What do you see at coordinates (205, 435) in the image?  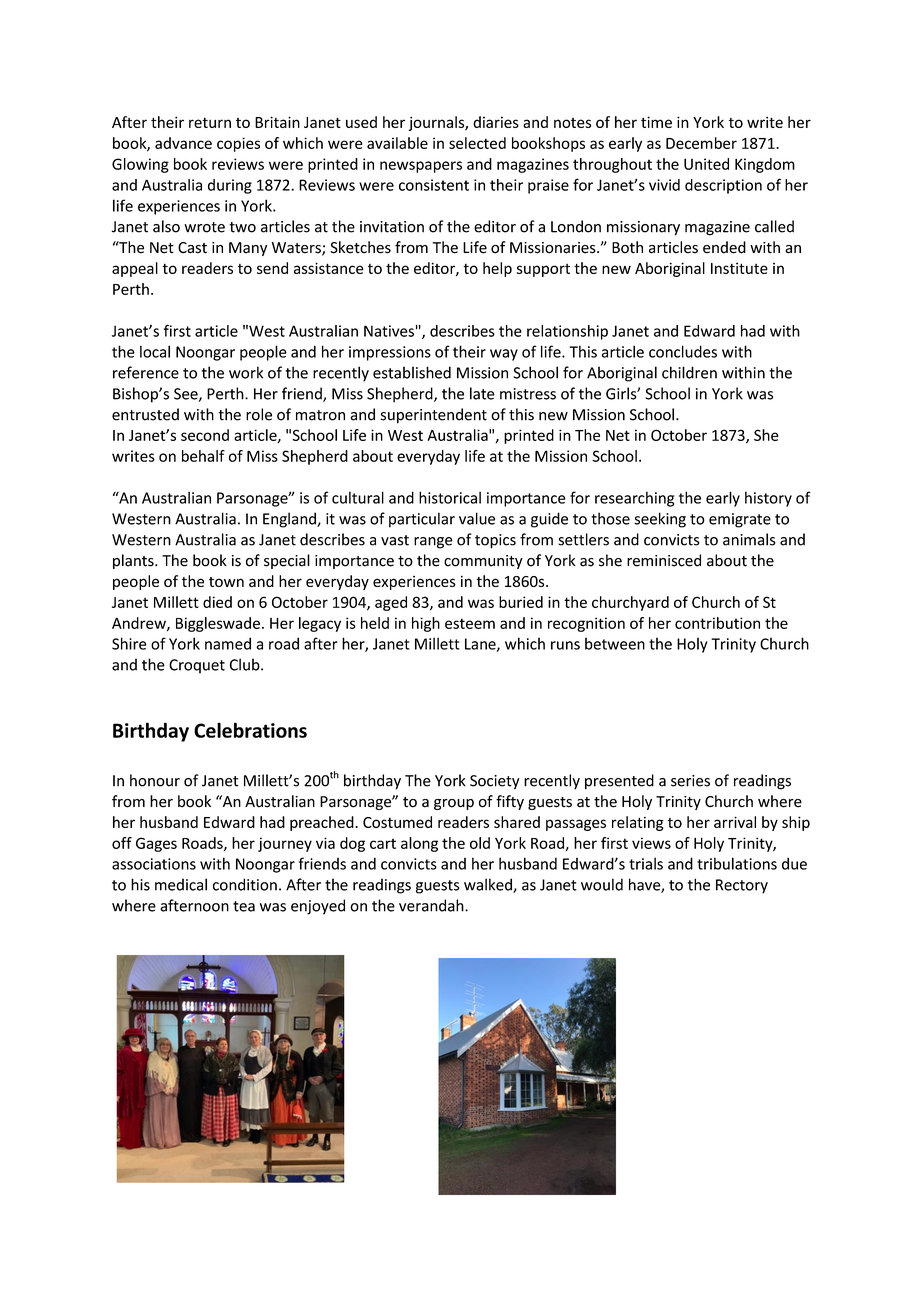 I see `second` at bounding box center [205, 435].
